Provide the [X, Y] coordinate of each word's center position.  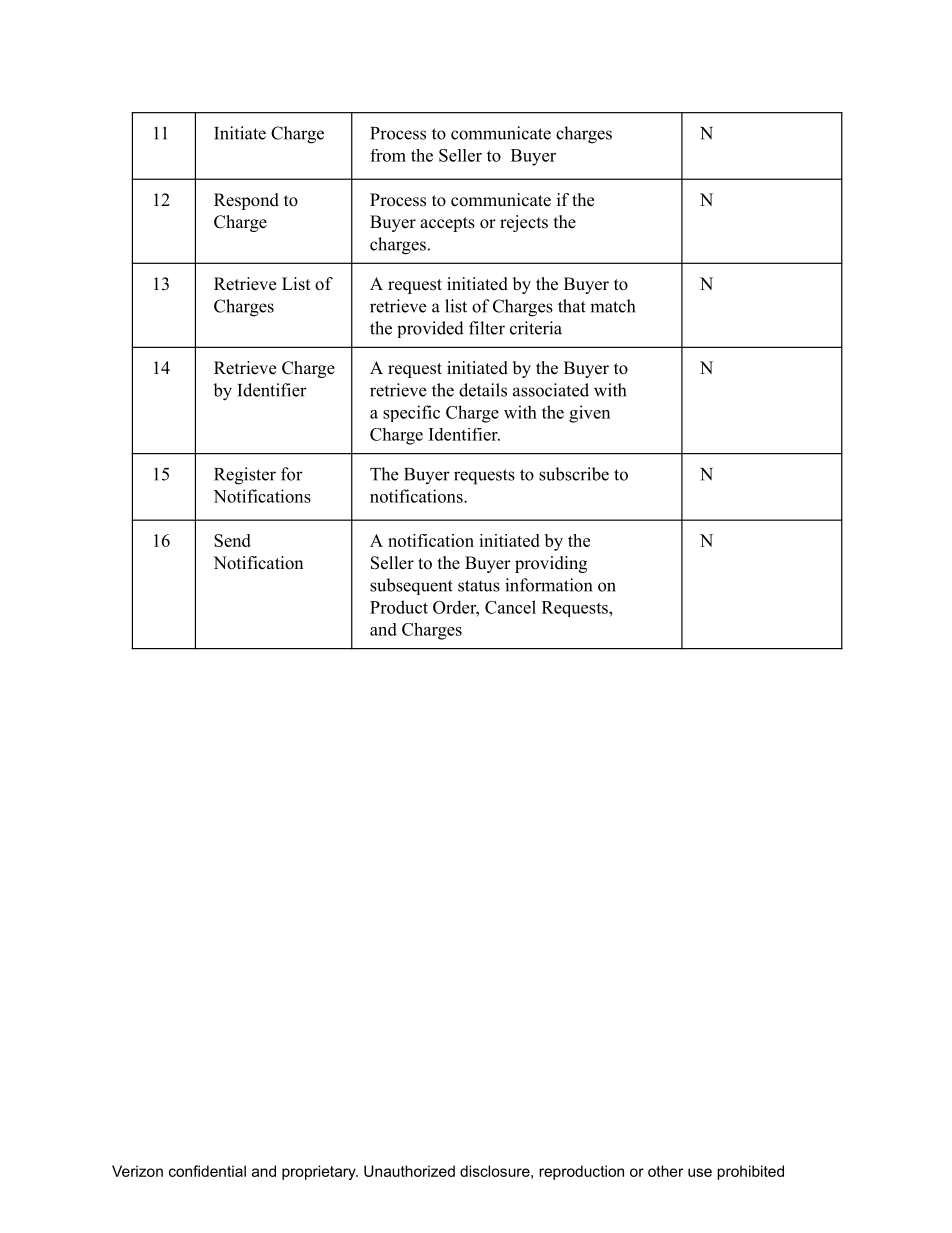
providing [551, 564]
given [589, 414]
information [548, 585]
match [612, 306]
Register [245, 476]
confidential [207, 1171]
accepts [447, 224]
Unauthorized [409, 1171]
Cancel [510, 607]
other [665, 1171]
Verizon [137, 1171]
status [479, 586]
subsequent [411, 586]
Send [232, 540]
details [483, 390]
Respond [246, 201]
